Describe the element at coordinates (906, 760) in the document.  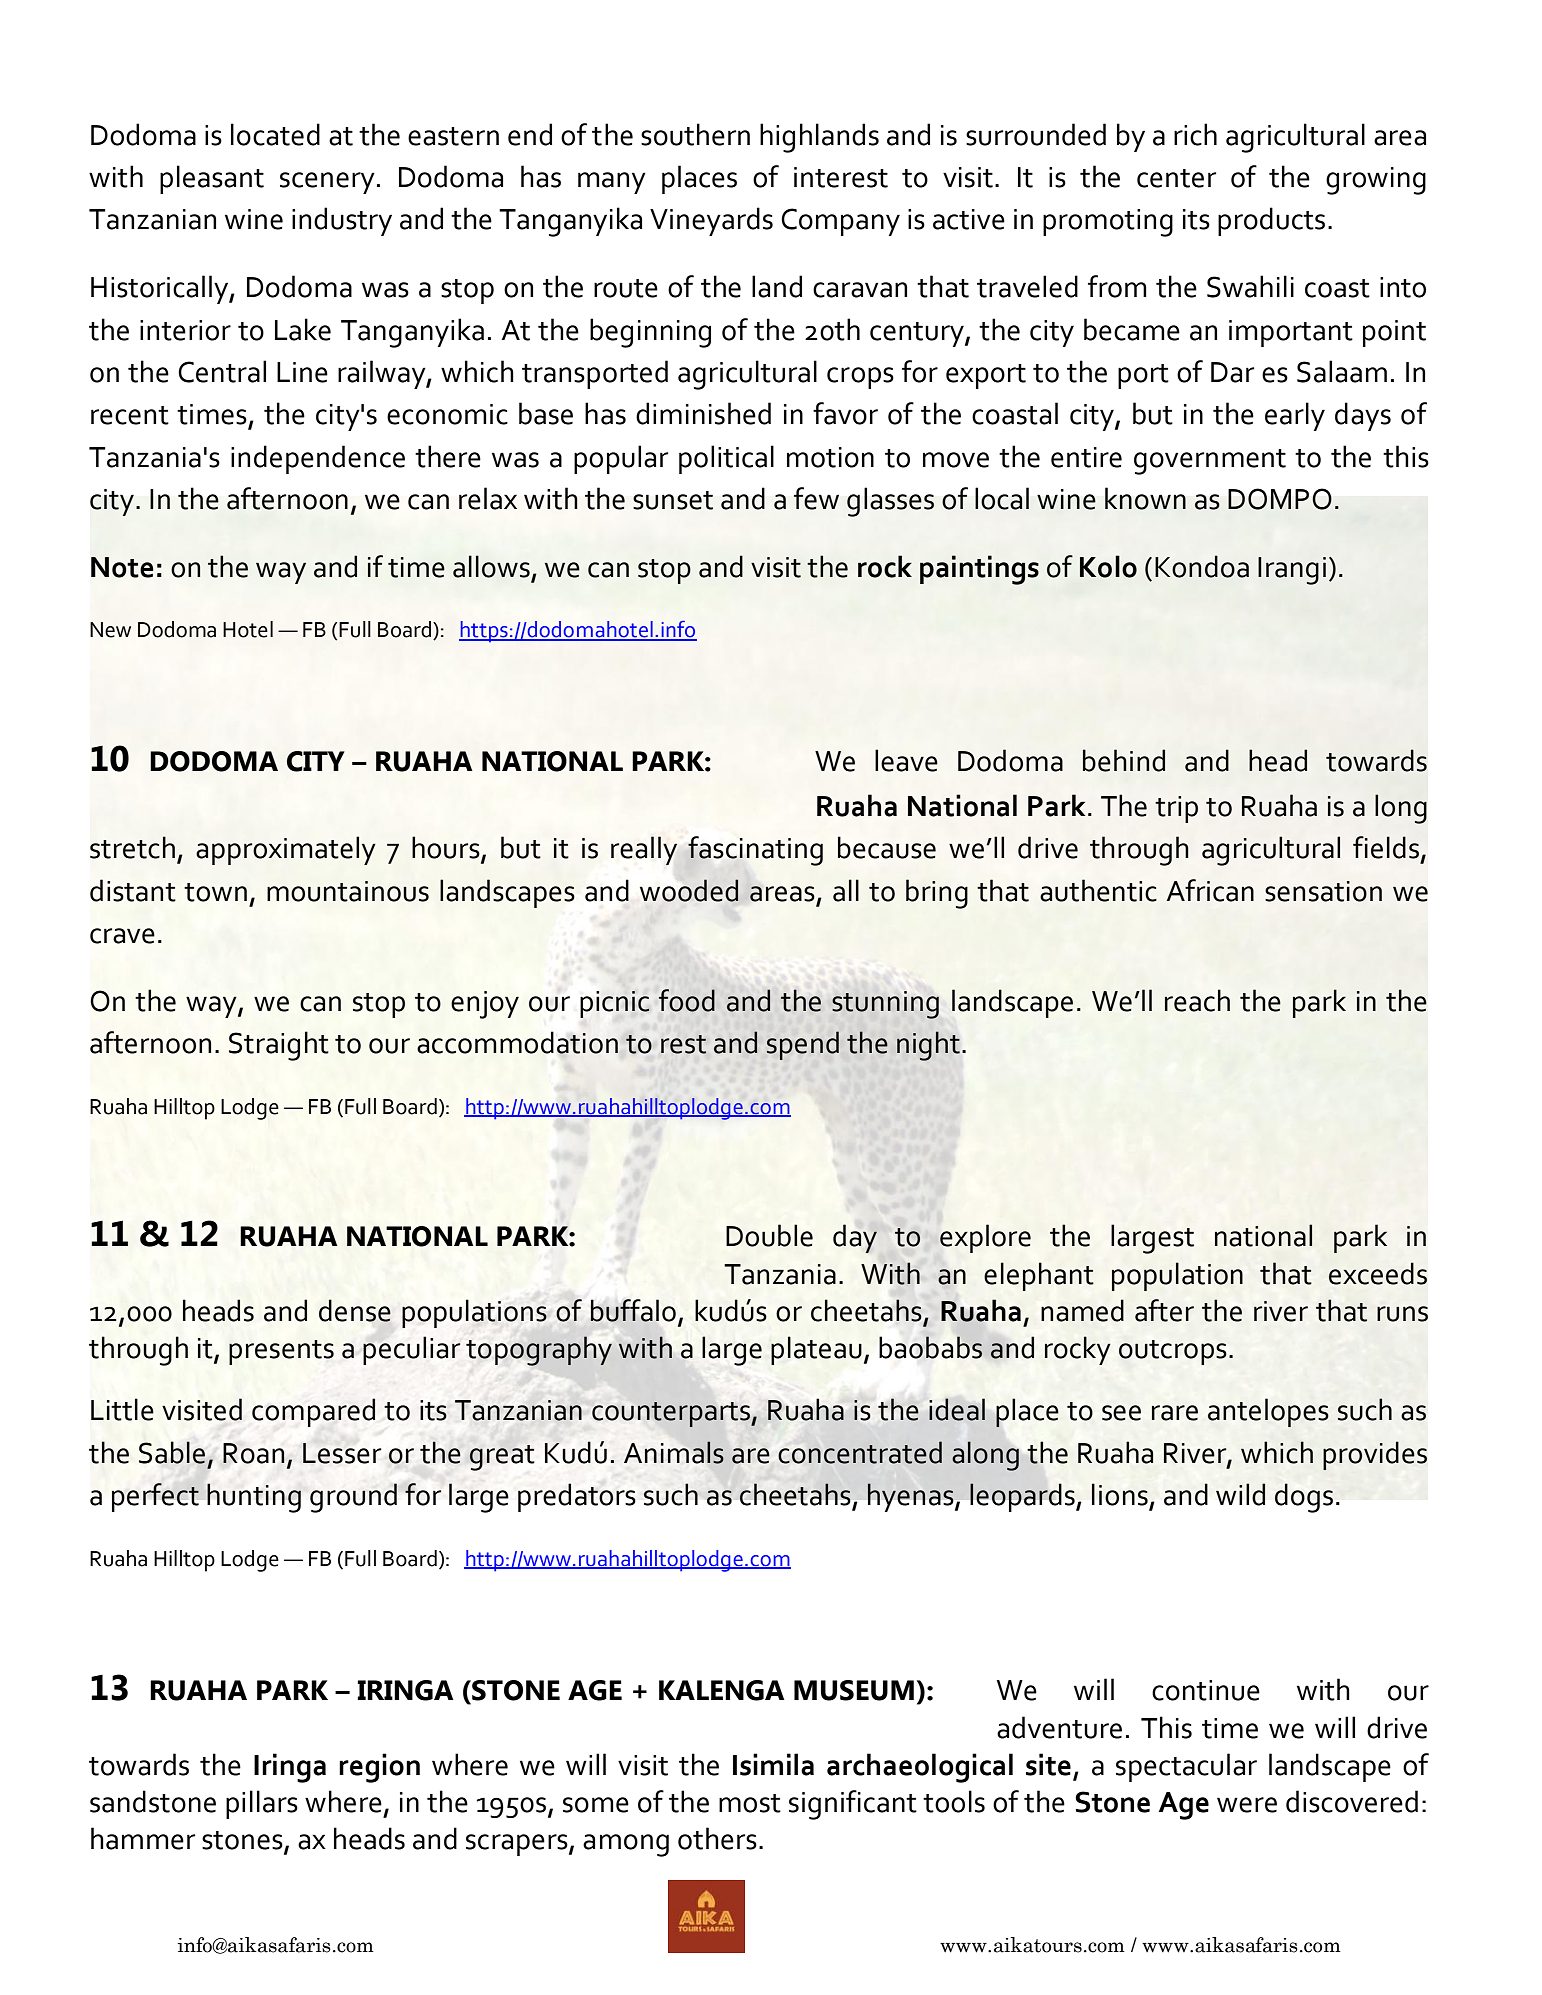
I see `leave` at that location.
